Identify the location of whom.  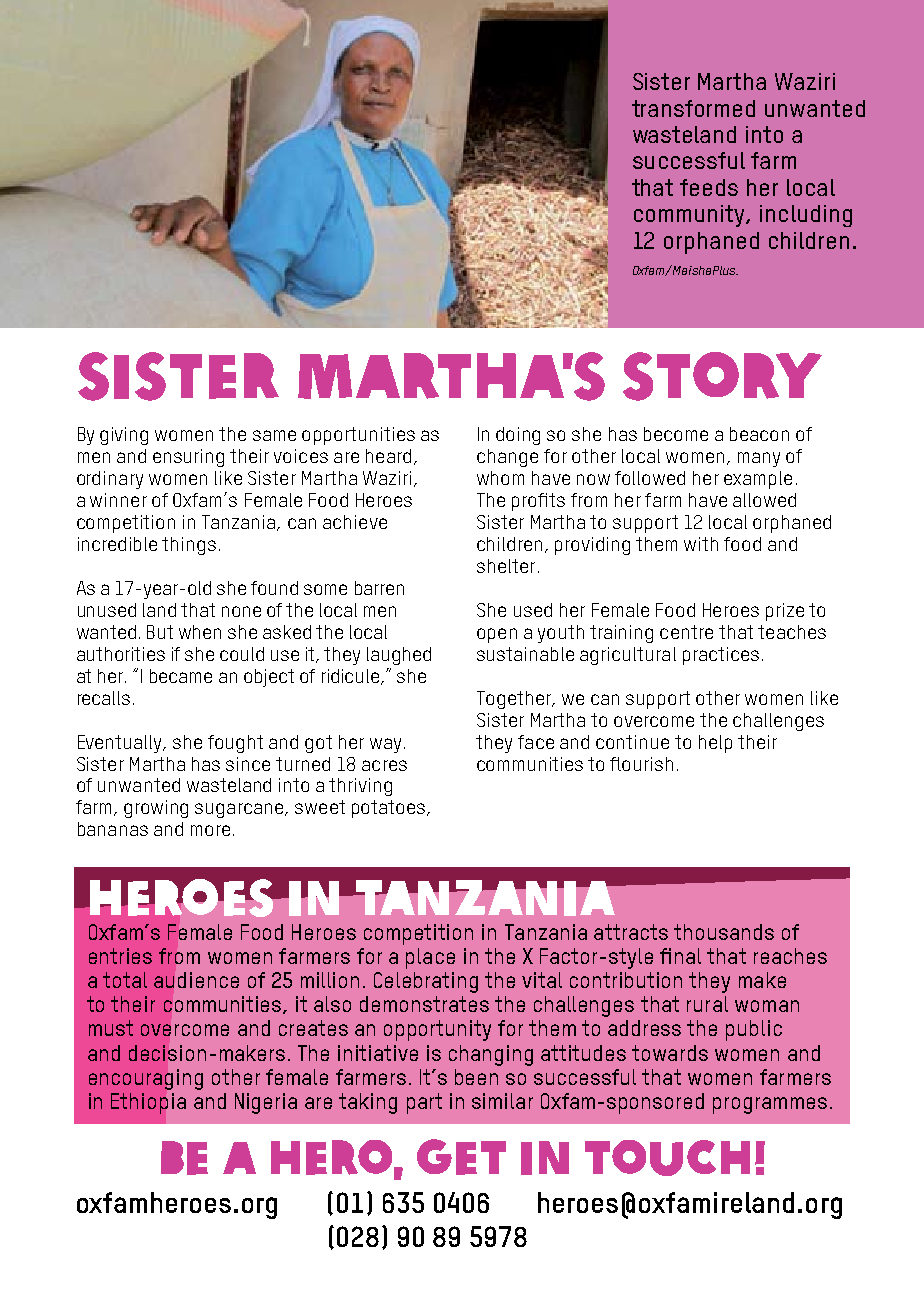
(500, 478).
